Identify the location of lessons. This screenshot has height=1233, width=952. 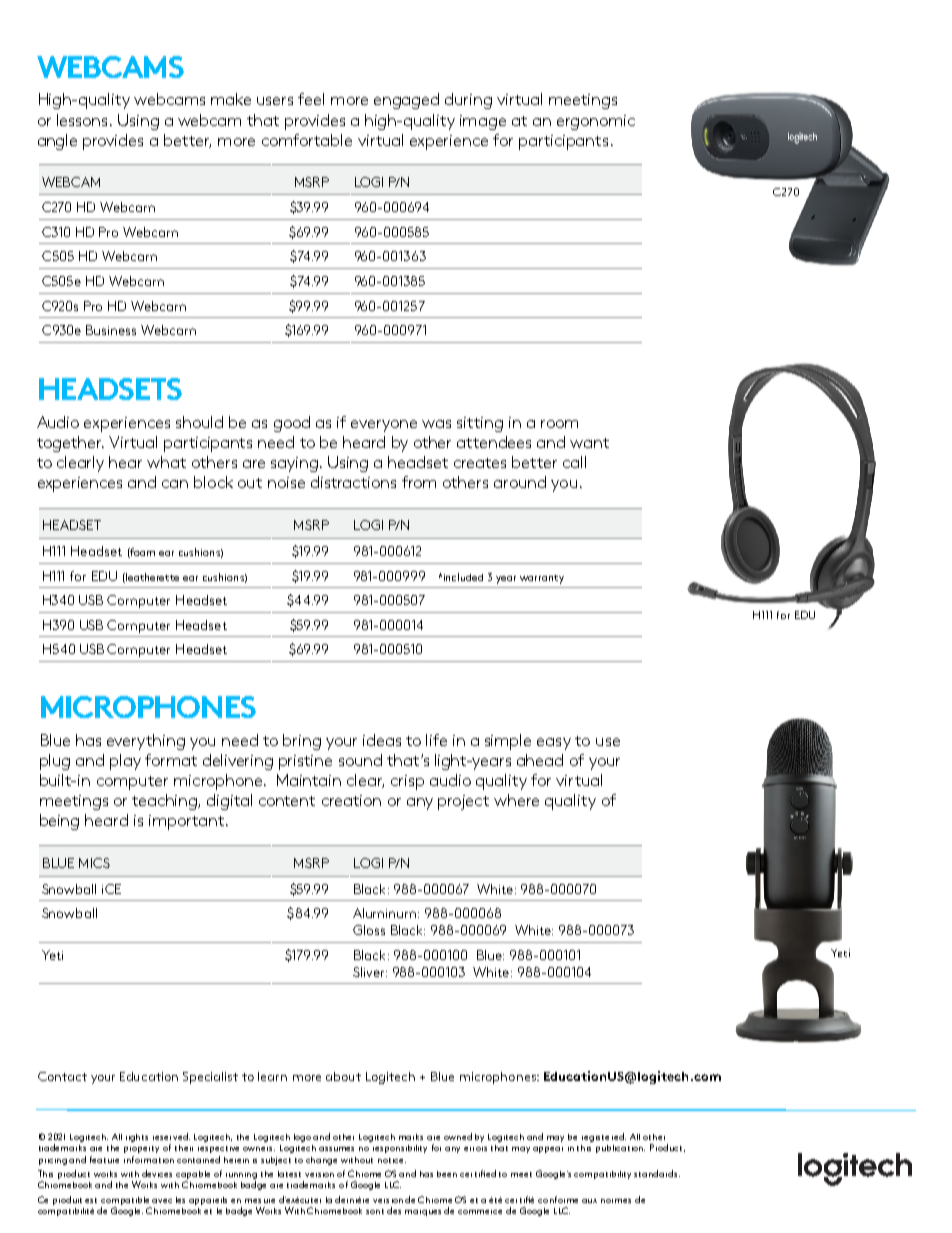
(84, 120).
